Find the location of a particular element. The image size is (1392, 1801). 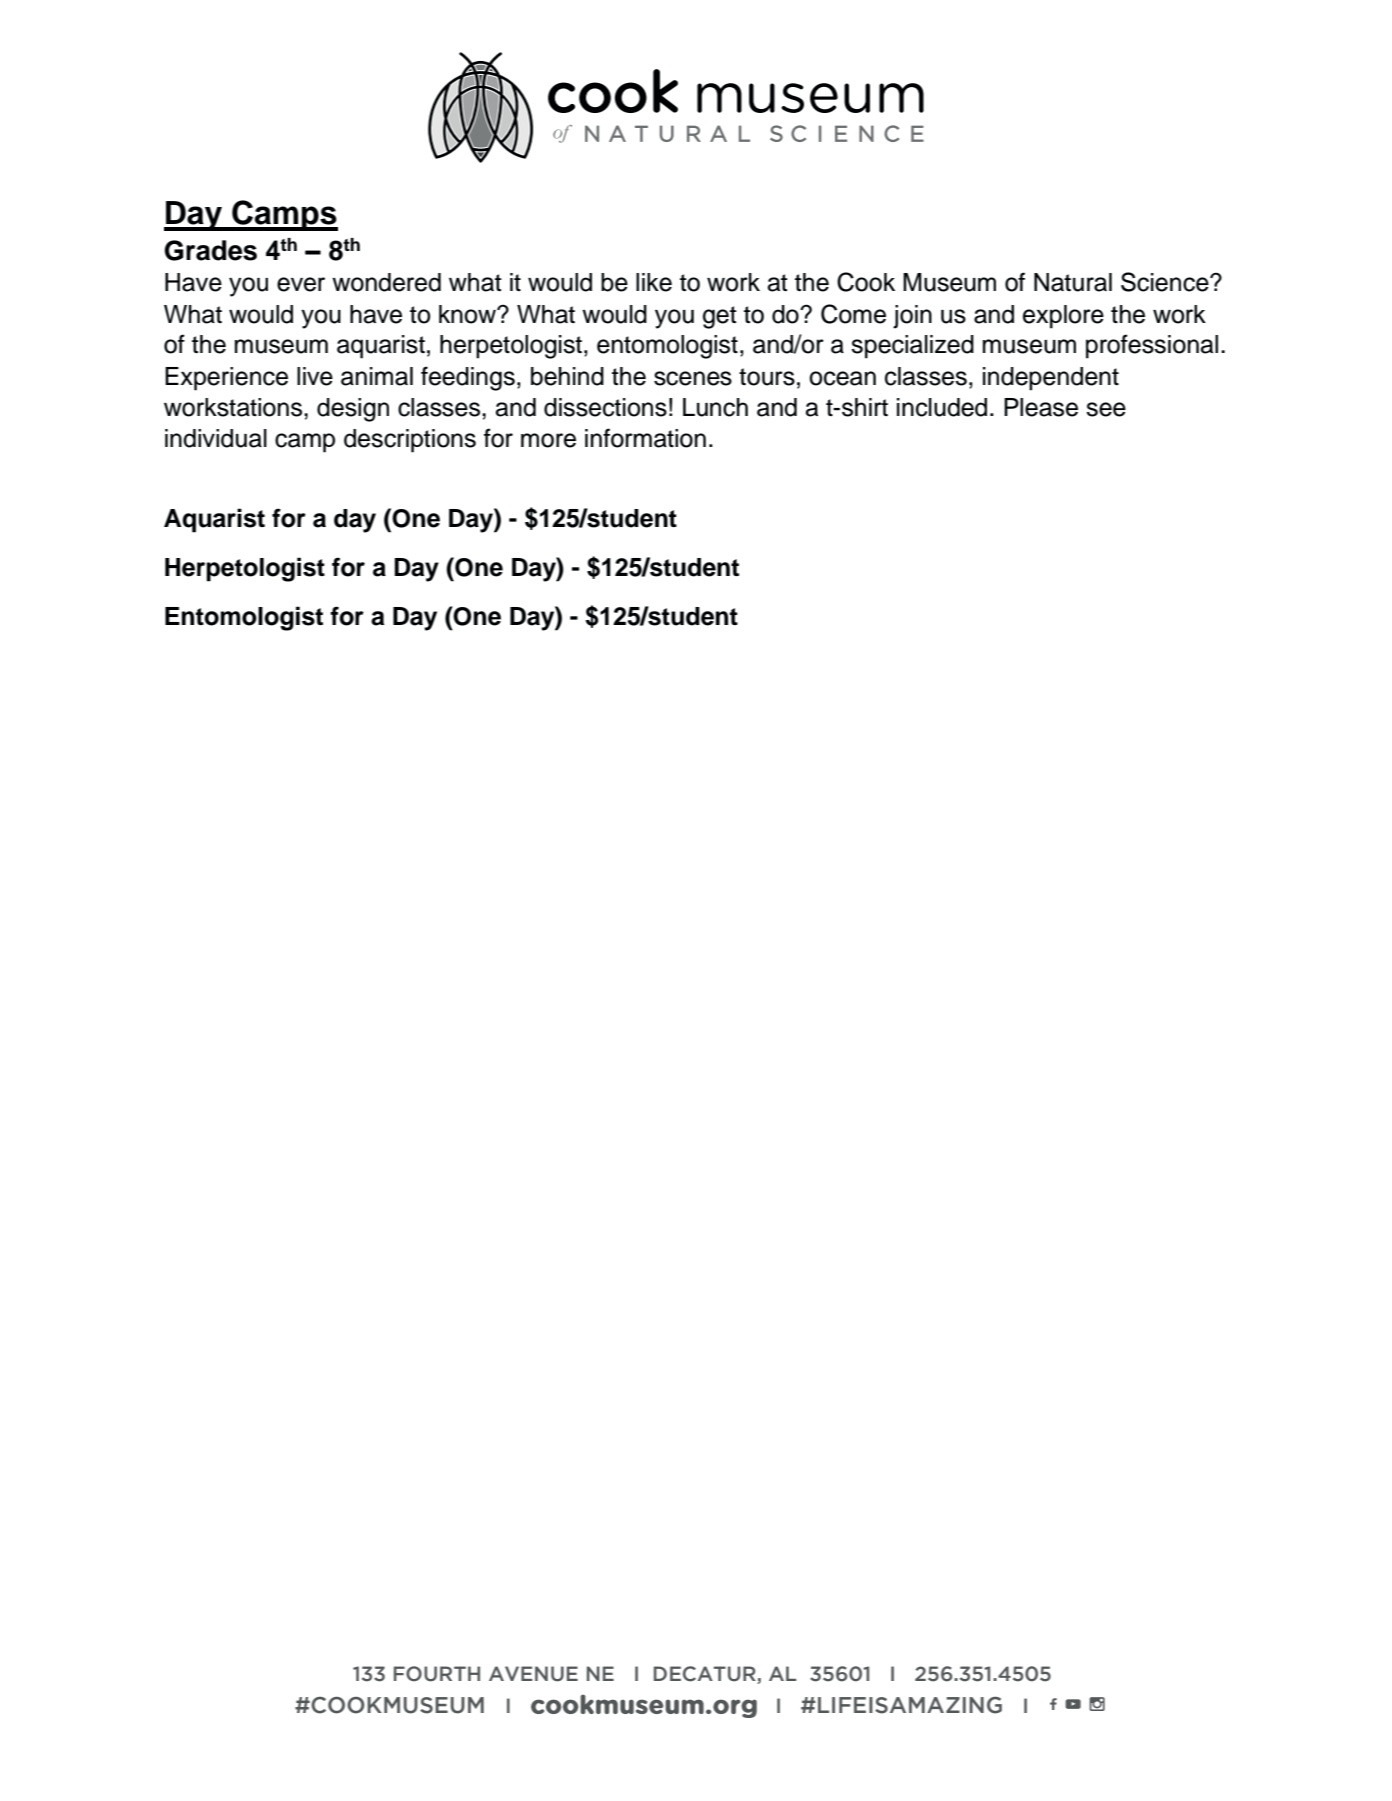

Natural is located at coordinates (1073, 282).
